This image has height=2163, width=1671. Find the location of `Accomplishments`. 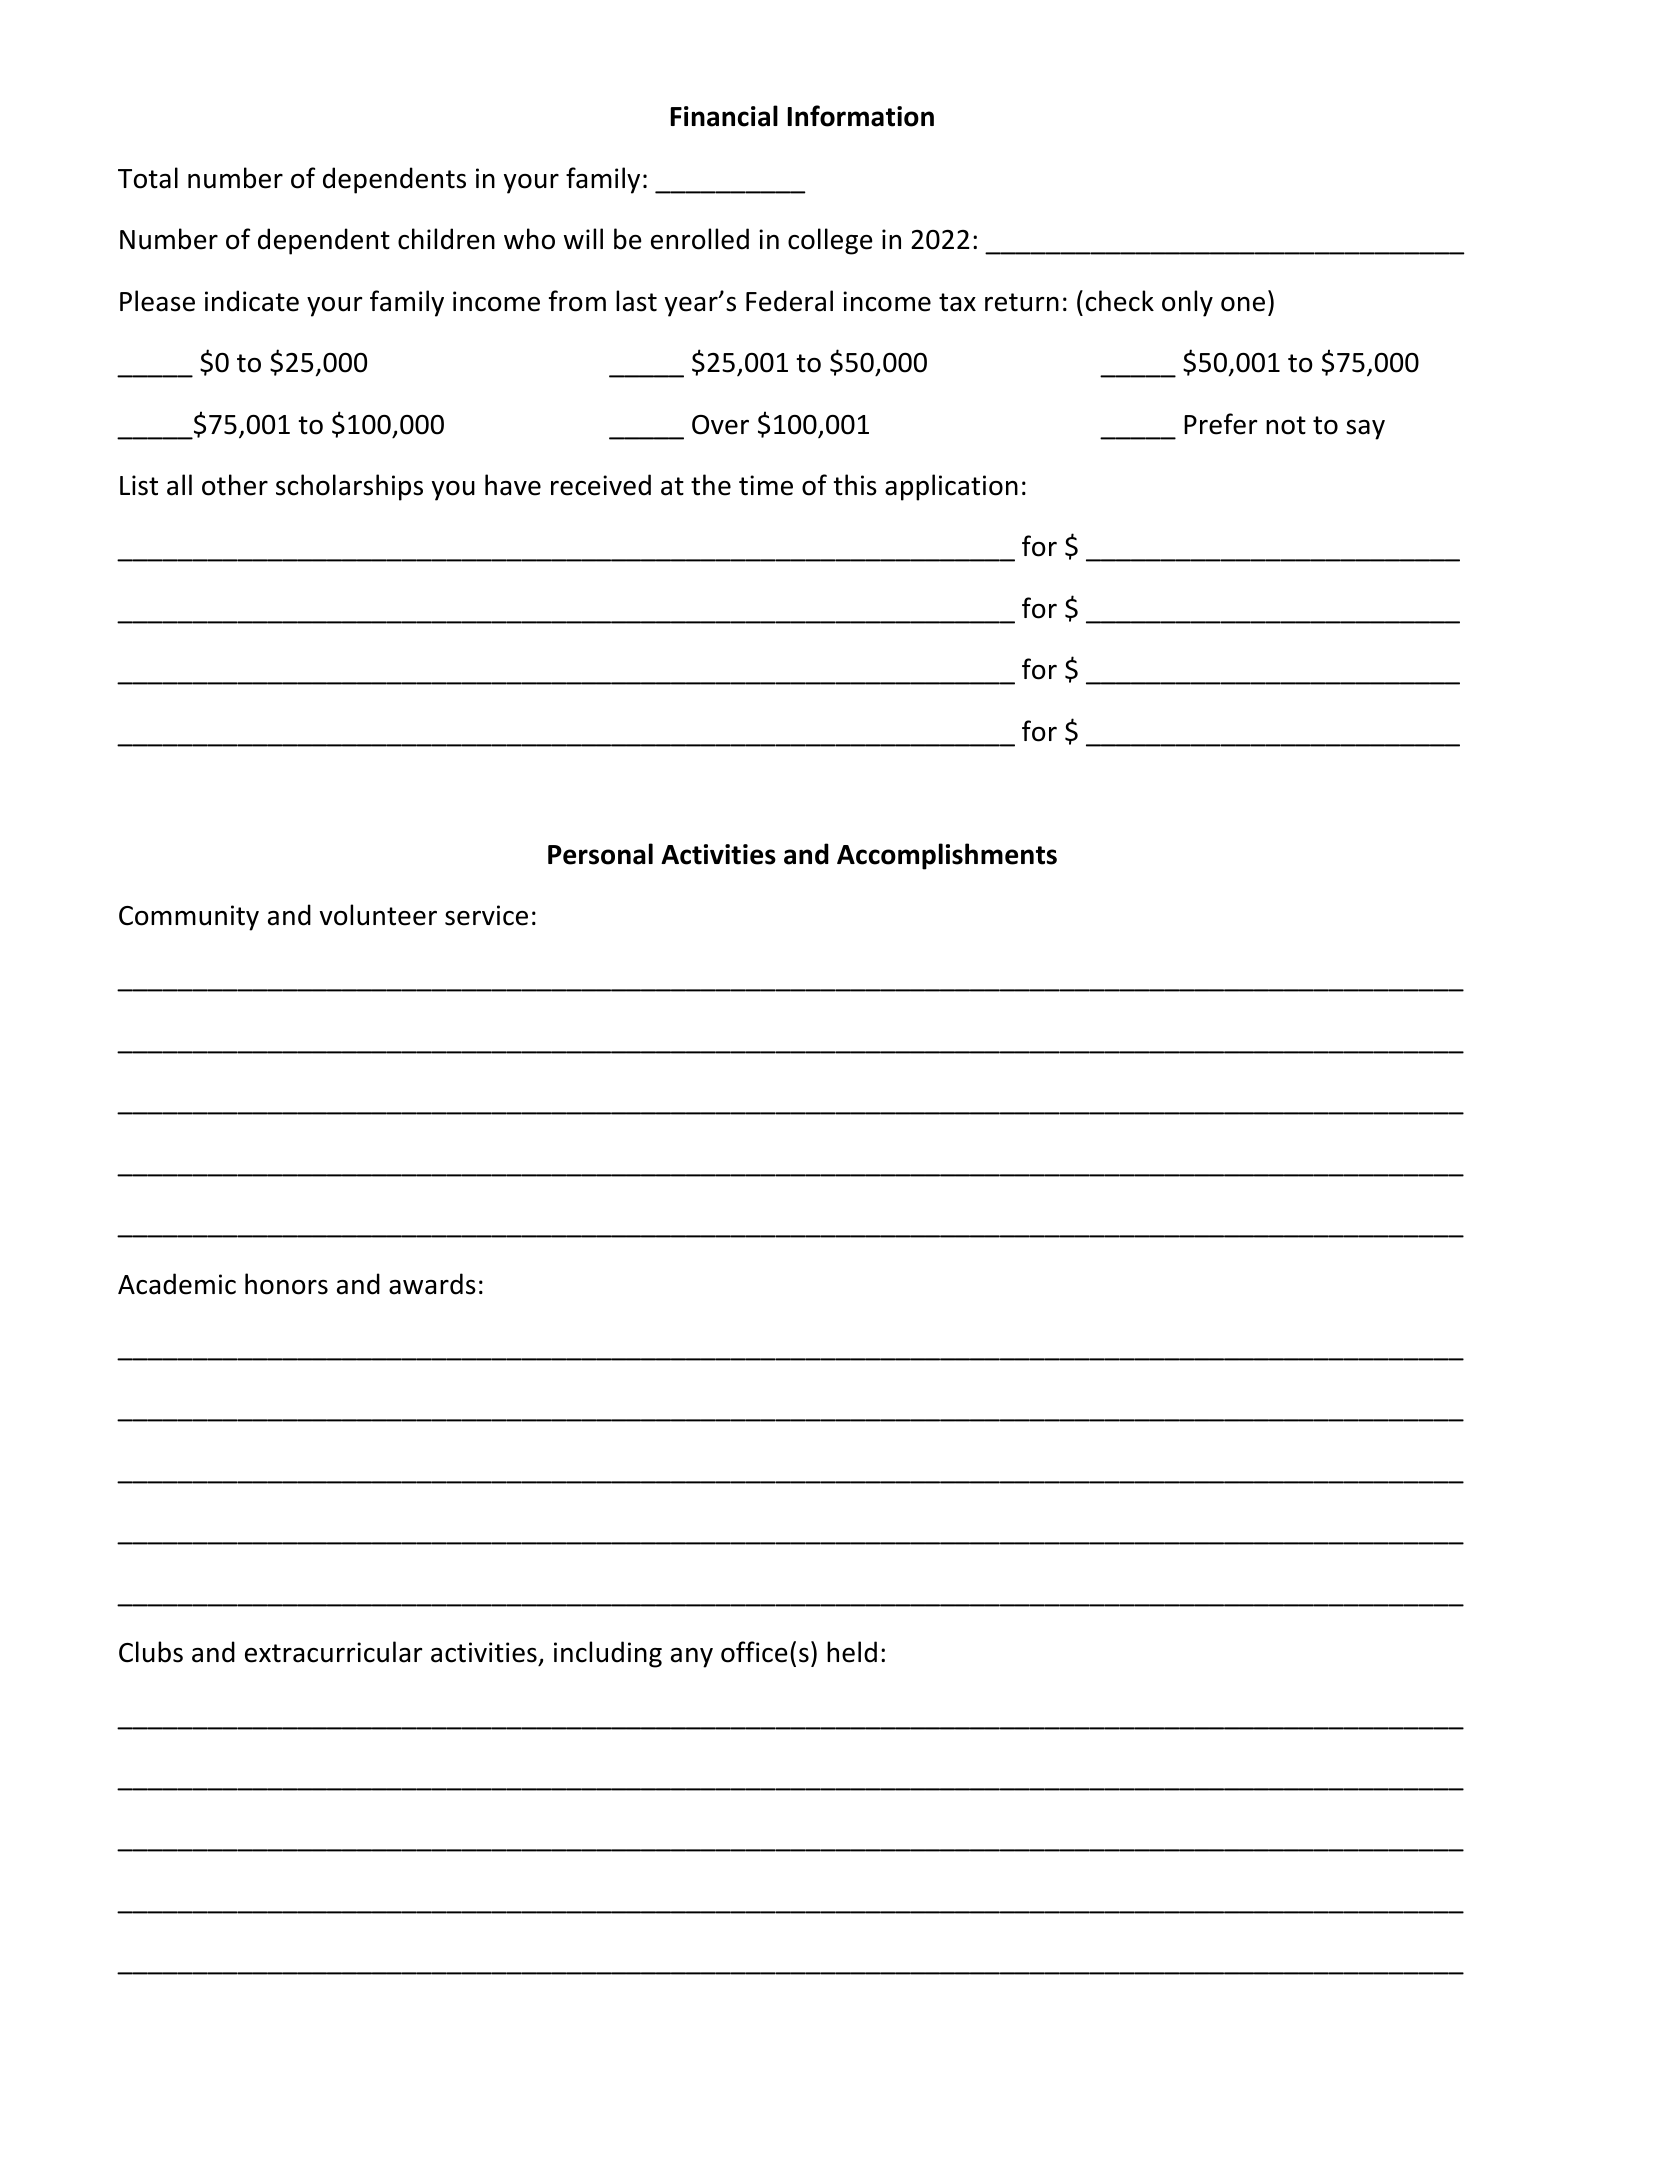

Accomplishments is located at coordinates (947, 856).
